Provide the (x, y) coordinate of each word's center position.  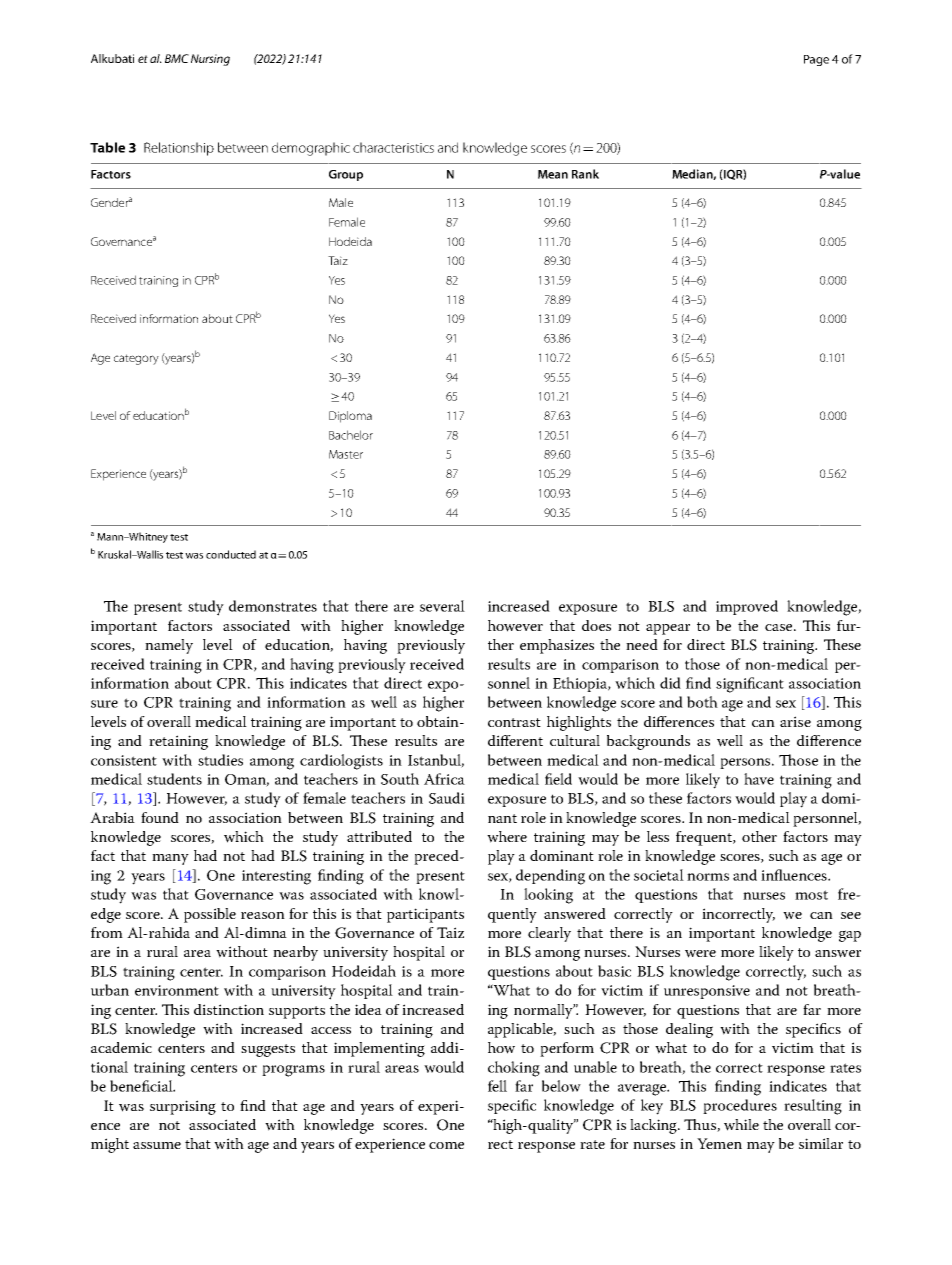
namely (169, 646)
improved (747, 607)
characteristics (393, 147)
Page (816, 60)
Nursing (210, 60)
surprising (183, 1107)
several (442, 606)
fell (497, 1086)
